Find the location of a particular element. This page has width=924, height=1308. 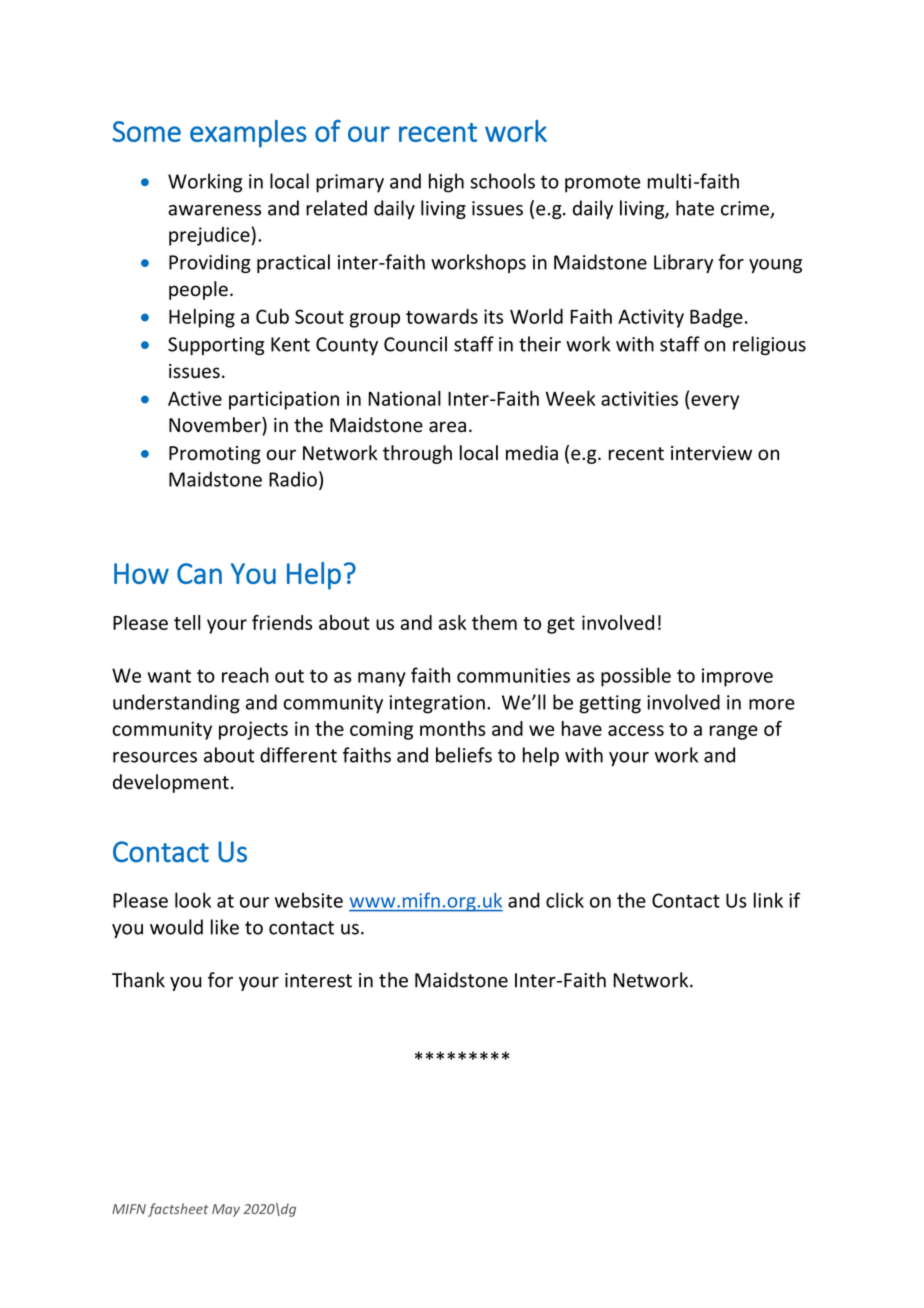

click is located at coordinates (565, 900).
